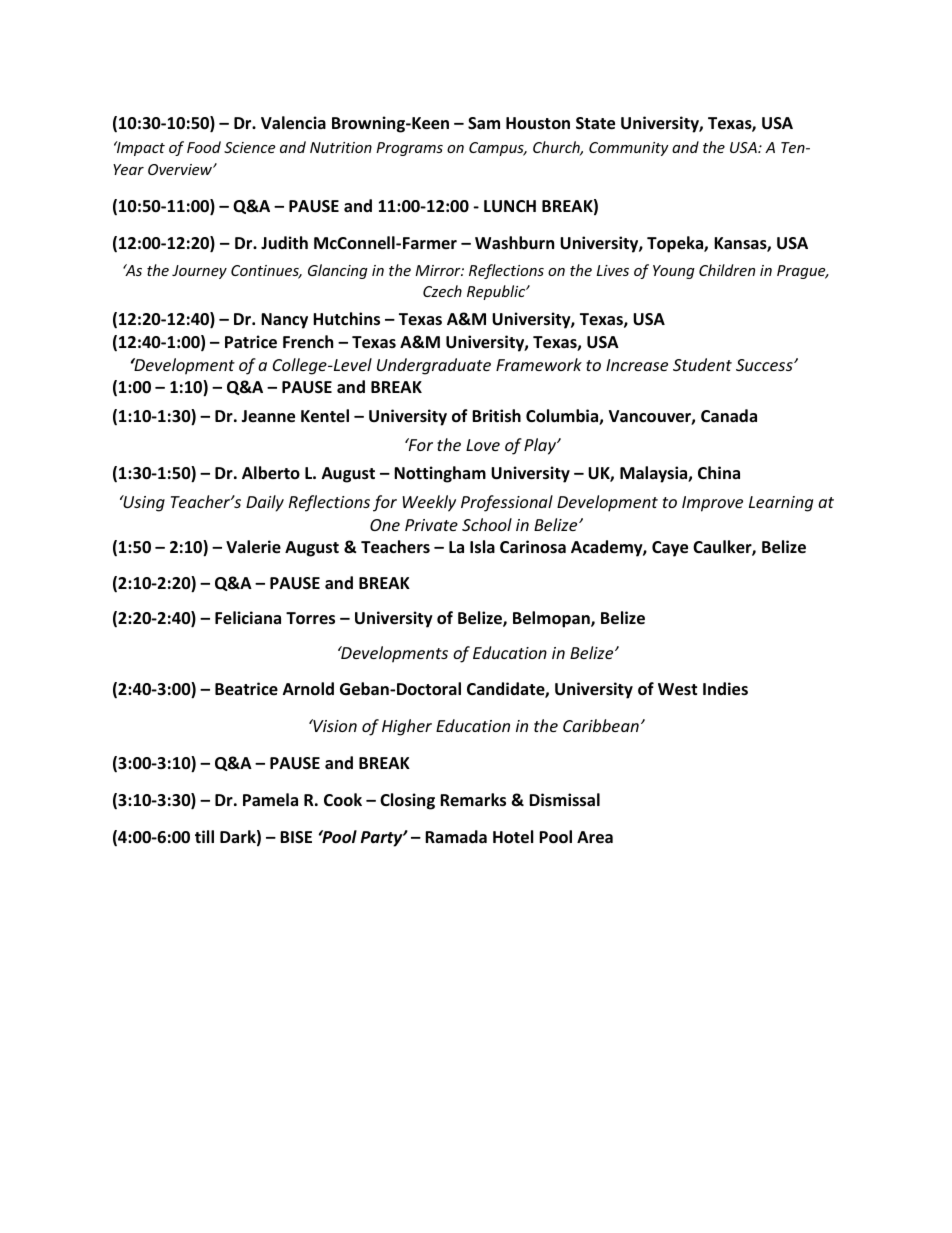 The height and width of the screenshot is (1233, 952). I want to click on Torres, so click(310, 618).
